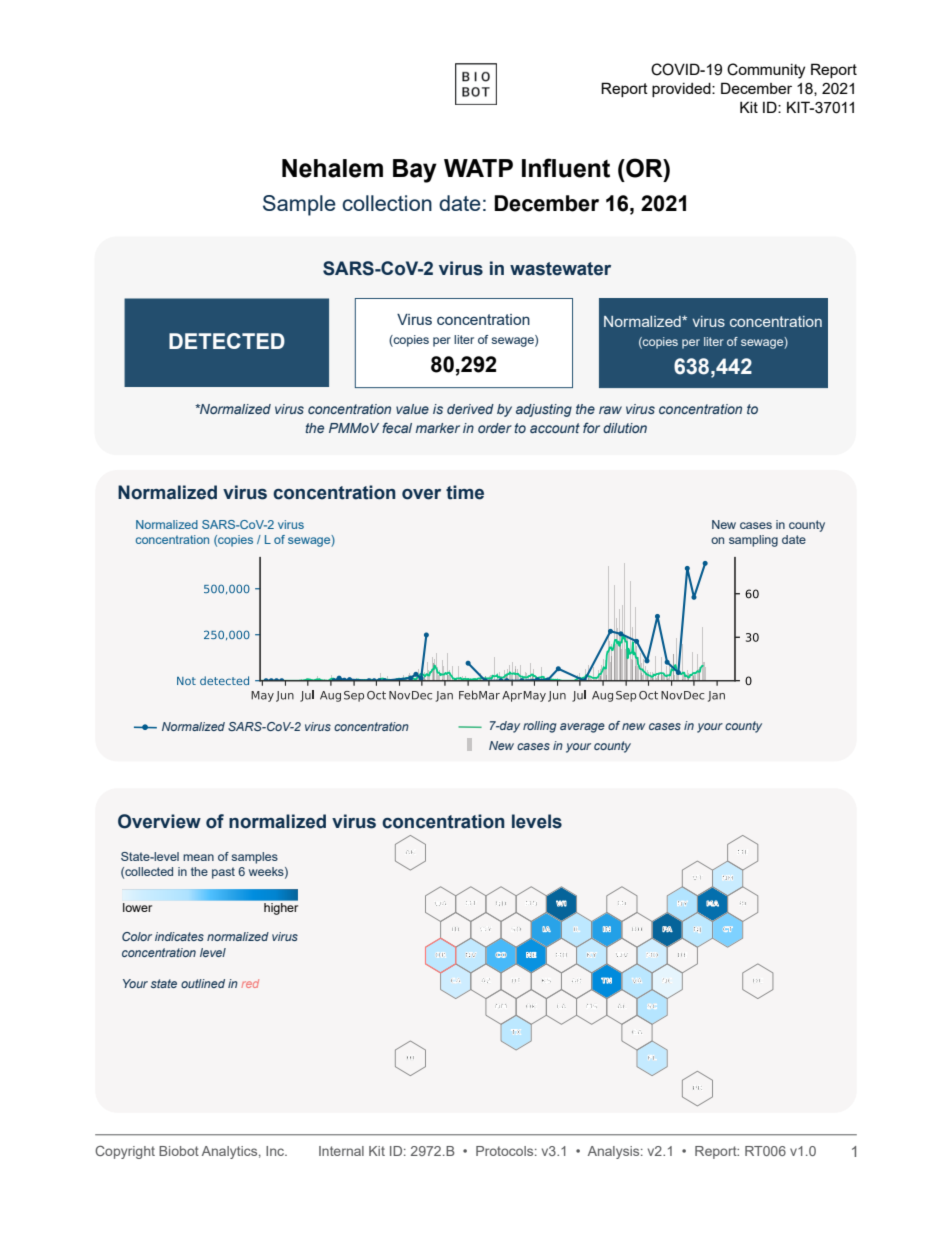 The height and width of the screenshot is (1233, 952). What do you see at coordinates (438, 428) in the screenshot?
I see `marker` at bounding box center [438, 428].
